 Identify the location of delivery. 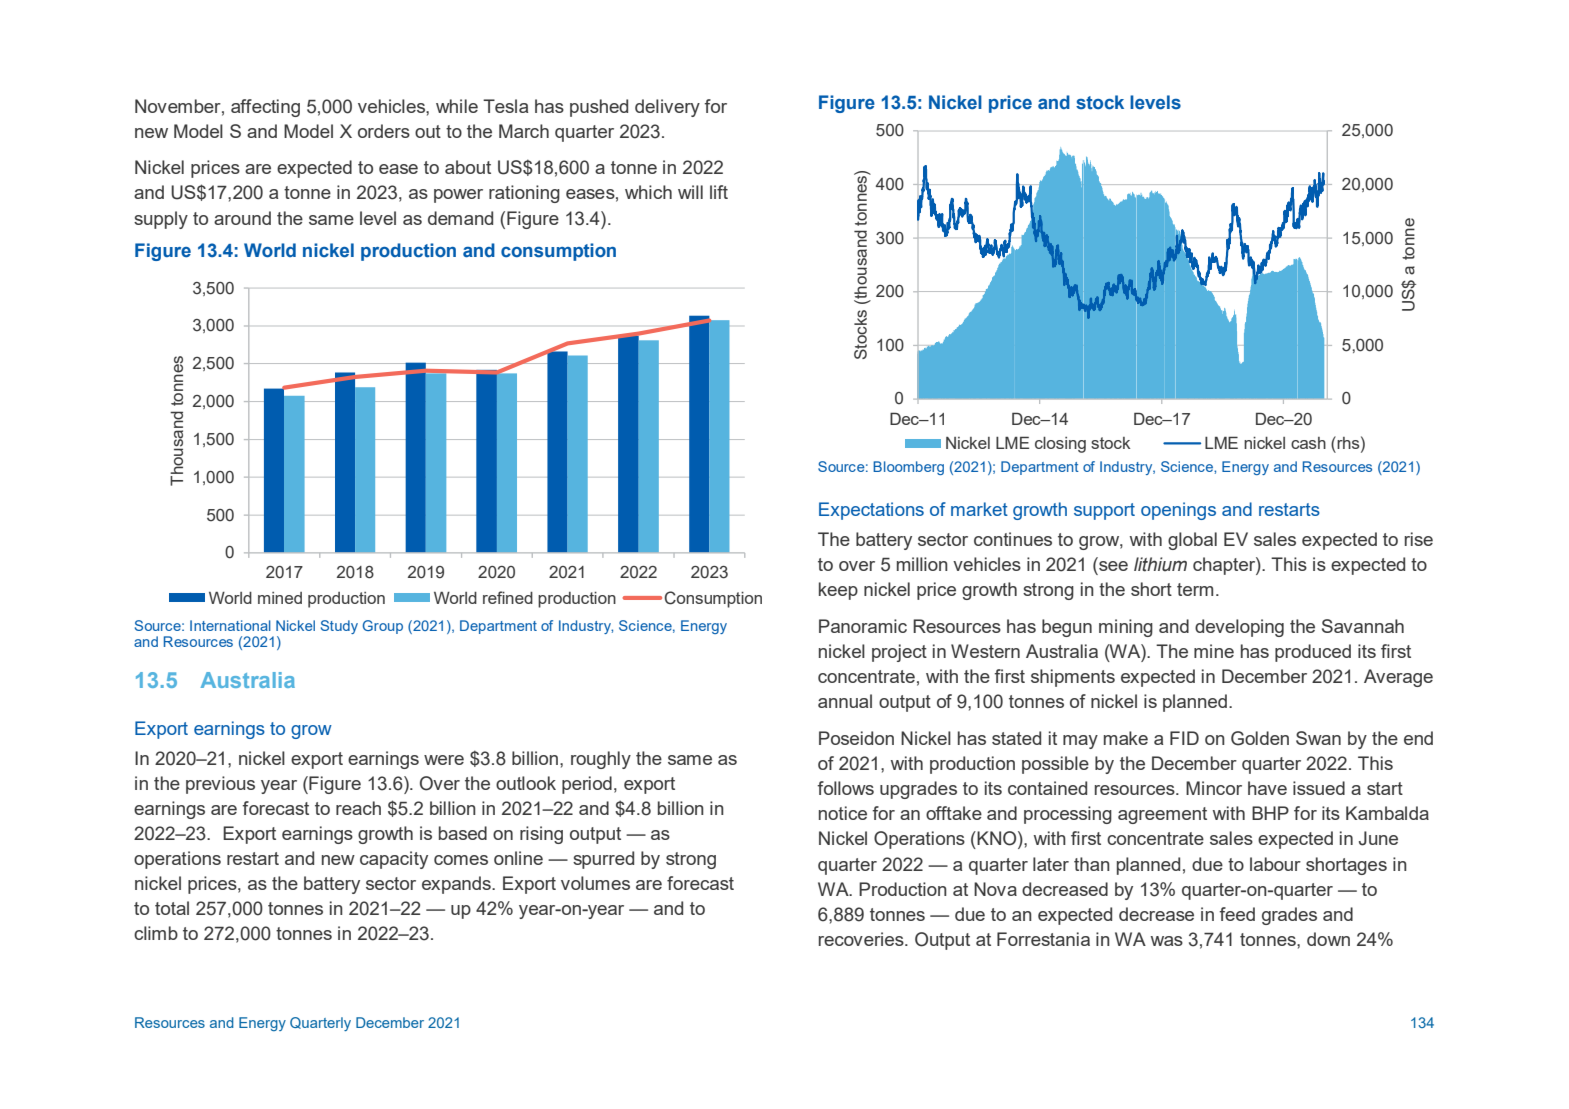
(667, 108).
